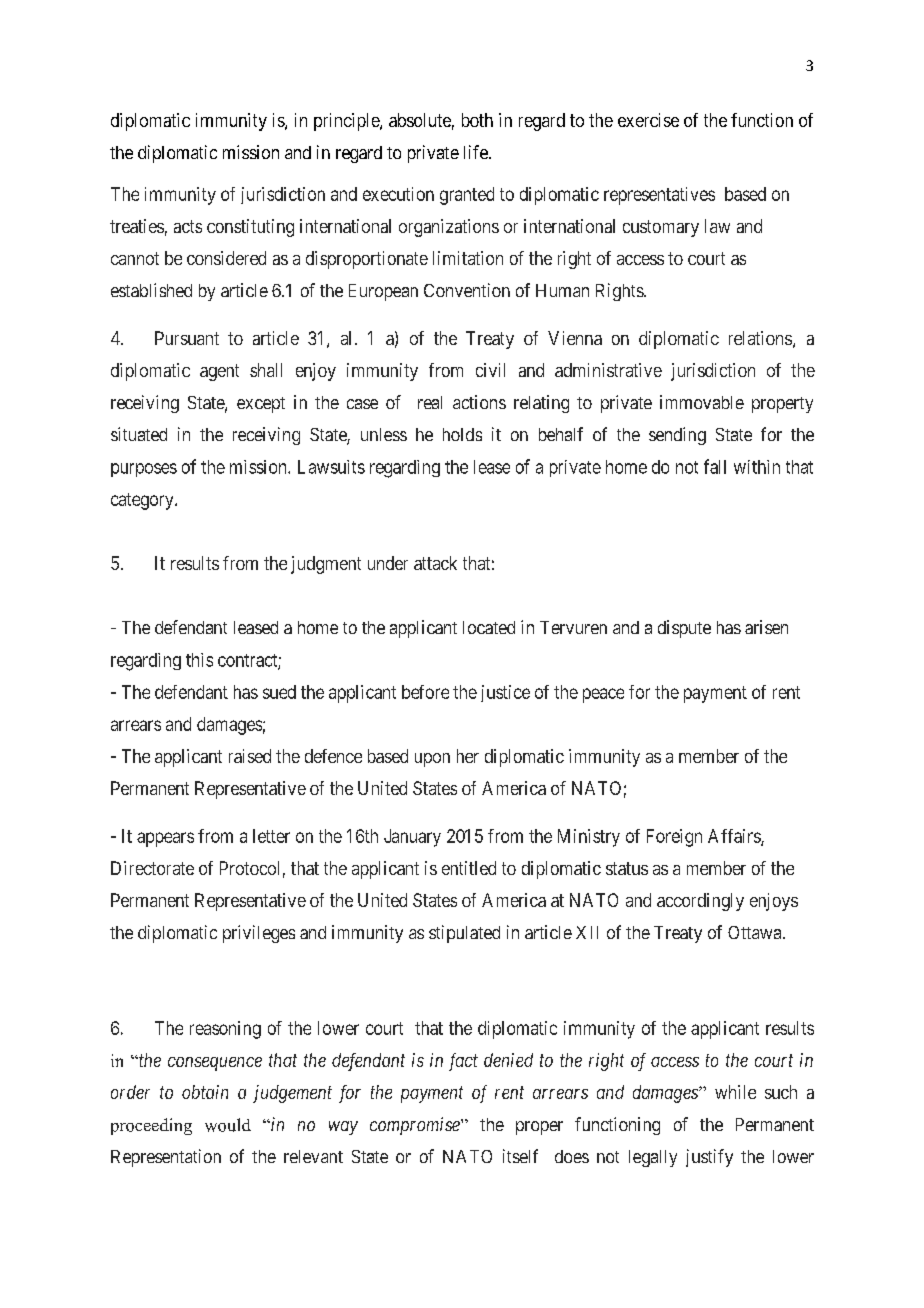 The width and height of the screenshot is (924, 1308). Describe the element at coordinates (199, 660) in the screenshot. I see `this` at that location.
